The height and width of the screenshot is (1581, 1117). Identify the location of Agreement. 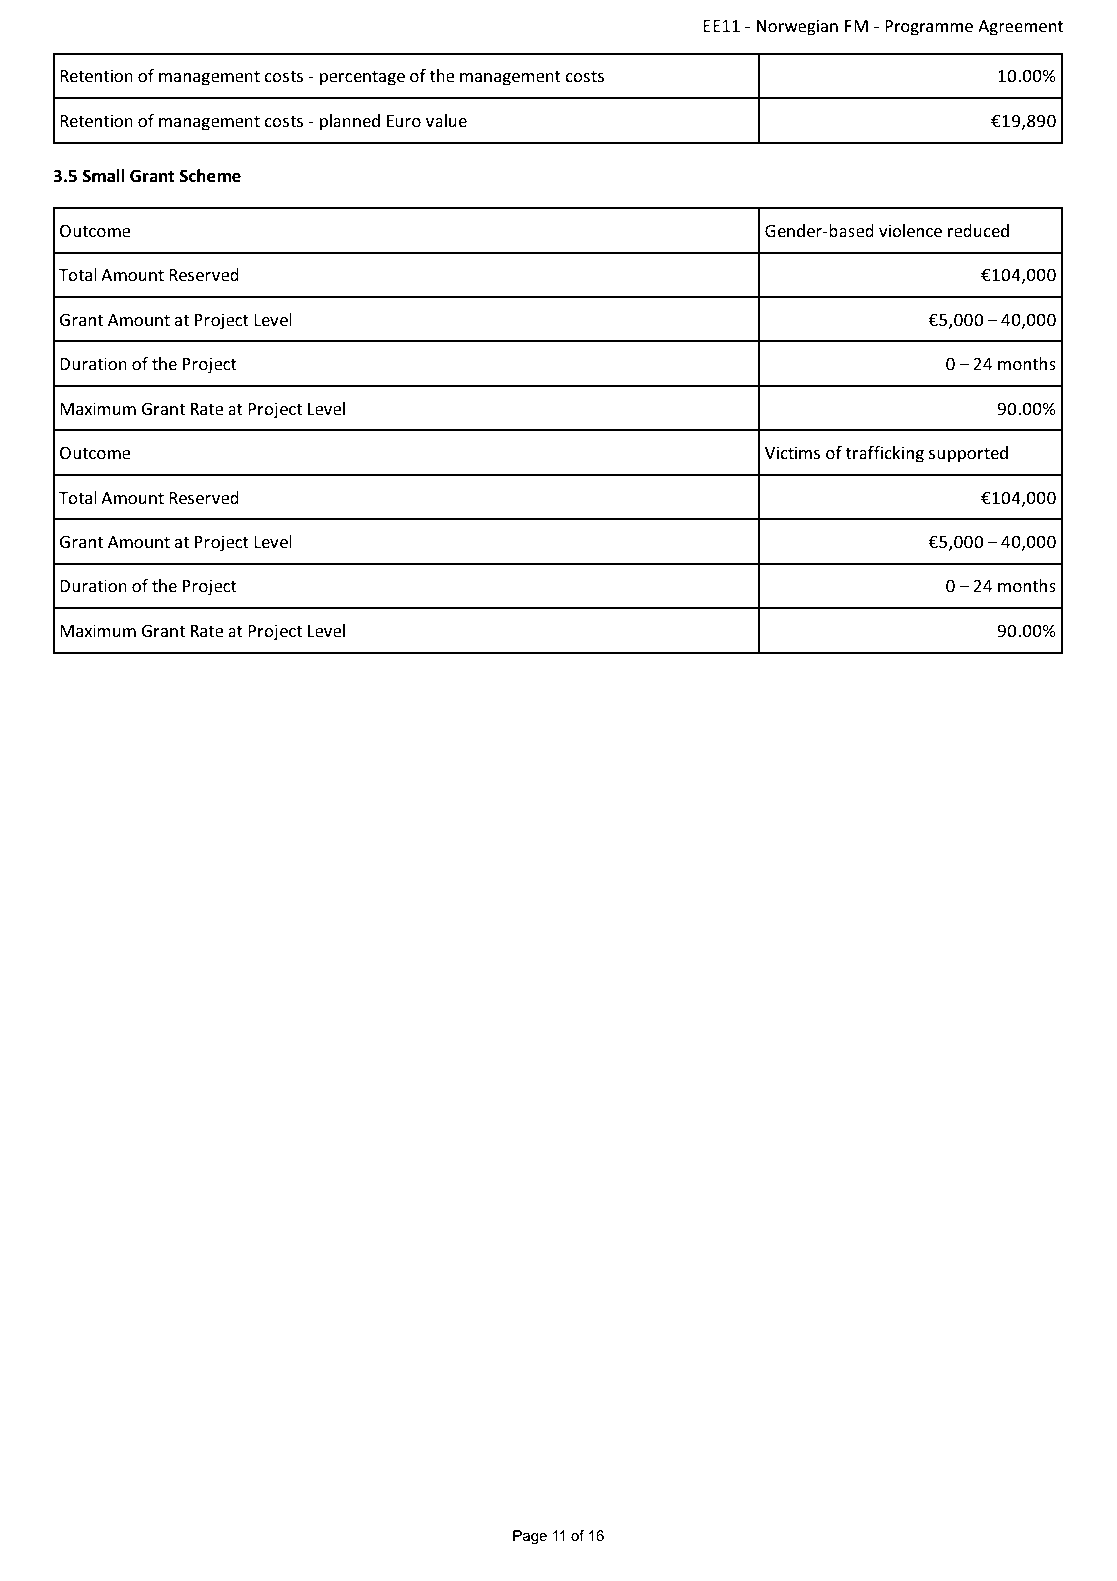
(1020, 28).
